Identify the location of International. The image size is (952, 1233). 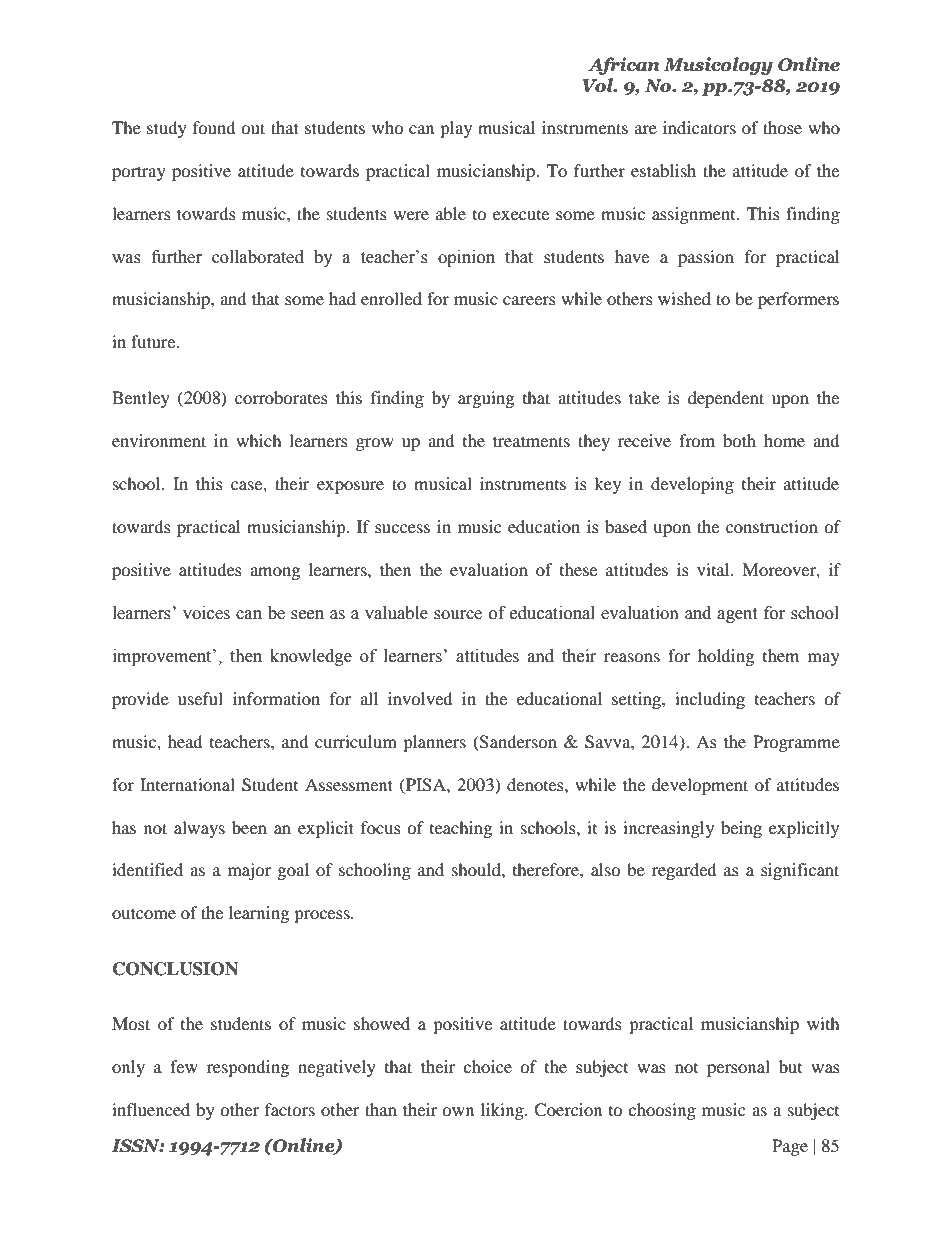
(187, 784).
